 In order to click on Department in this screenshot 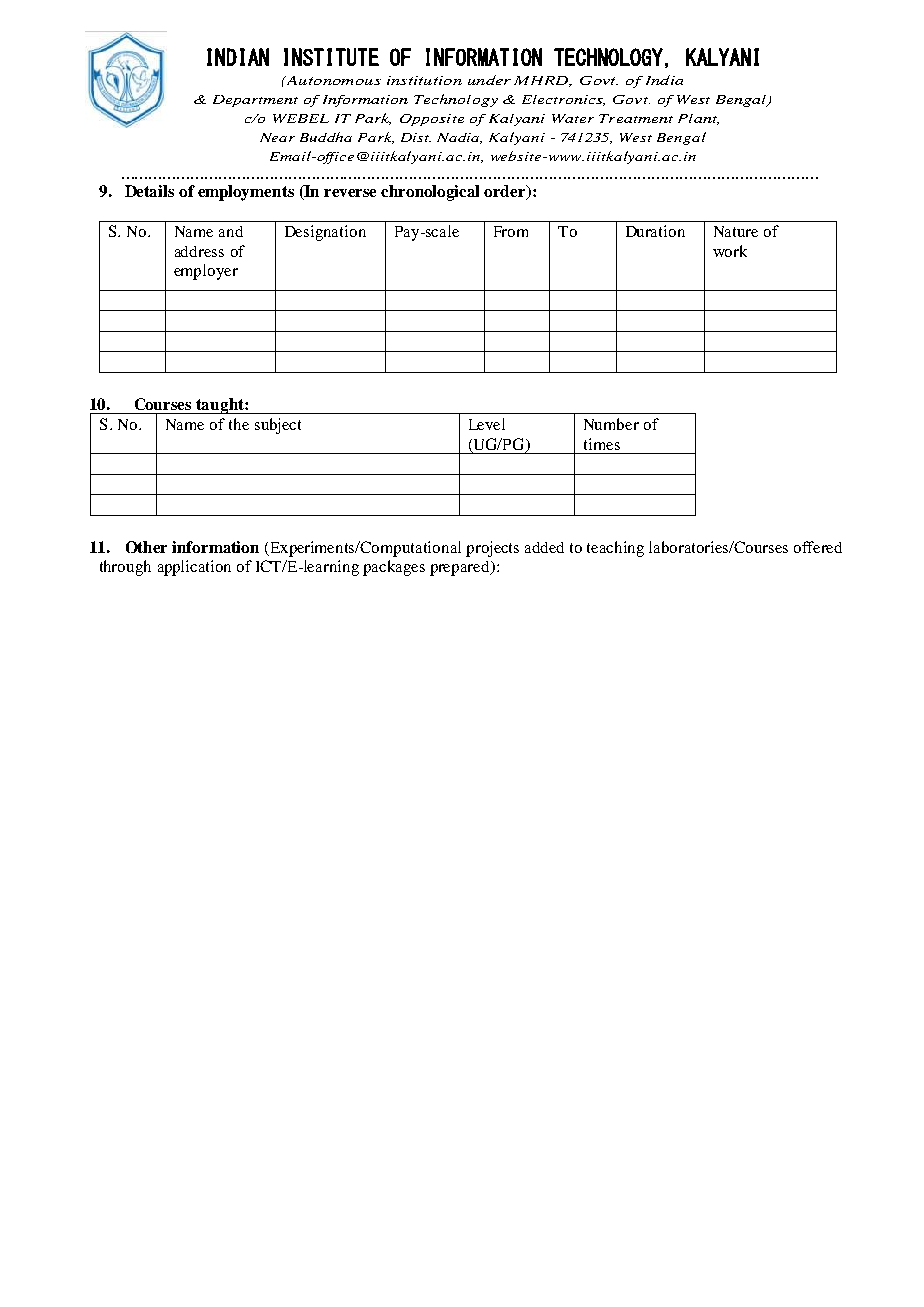, I will do `click(255, 101)`.
